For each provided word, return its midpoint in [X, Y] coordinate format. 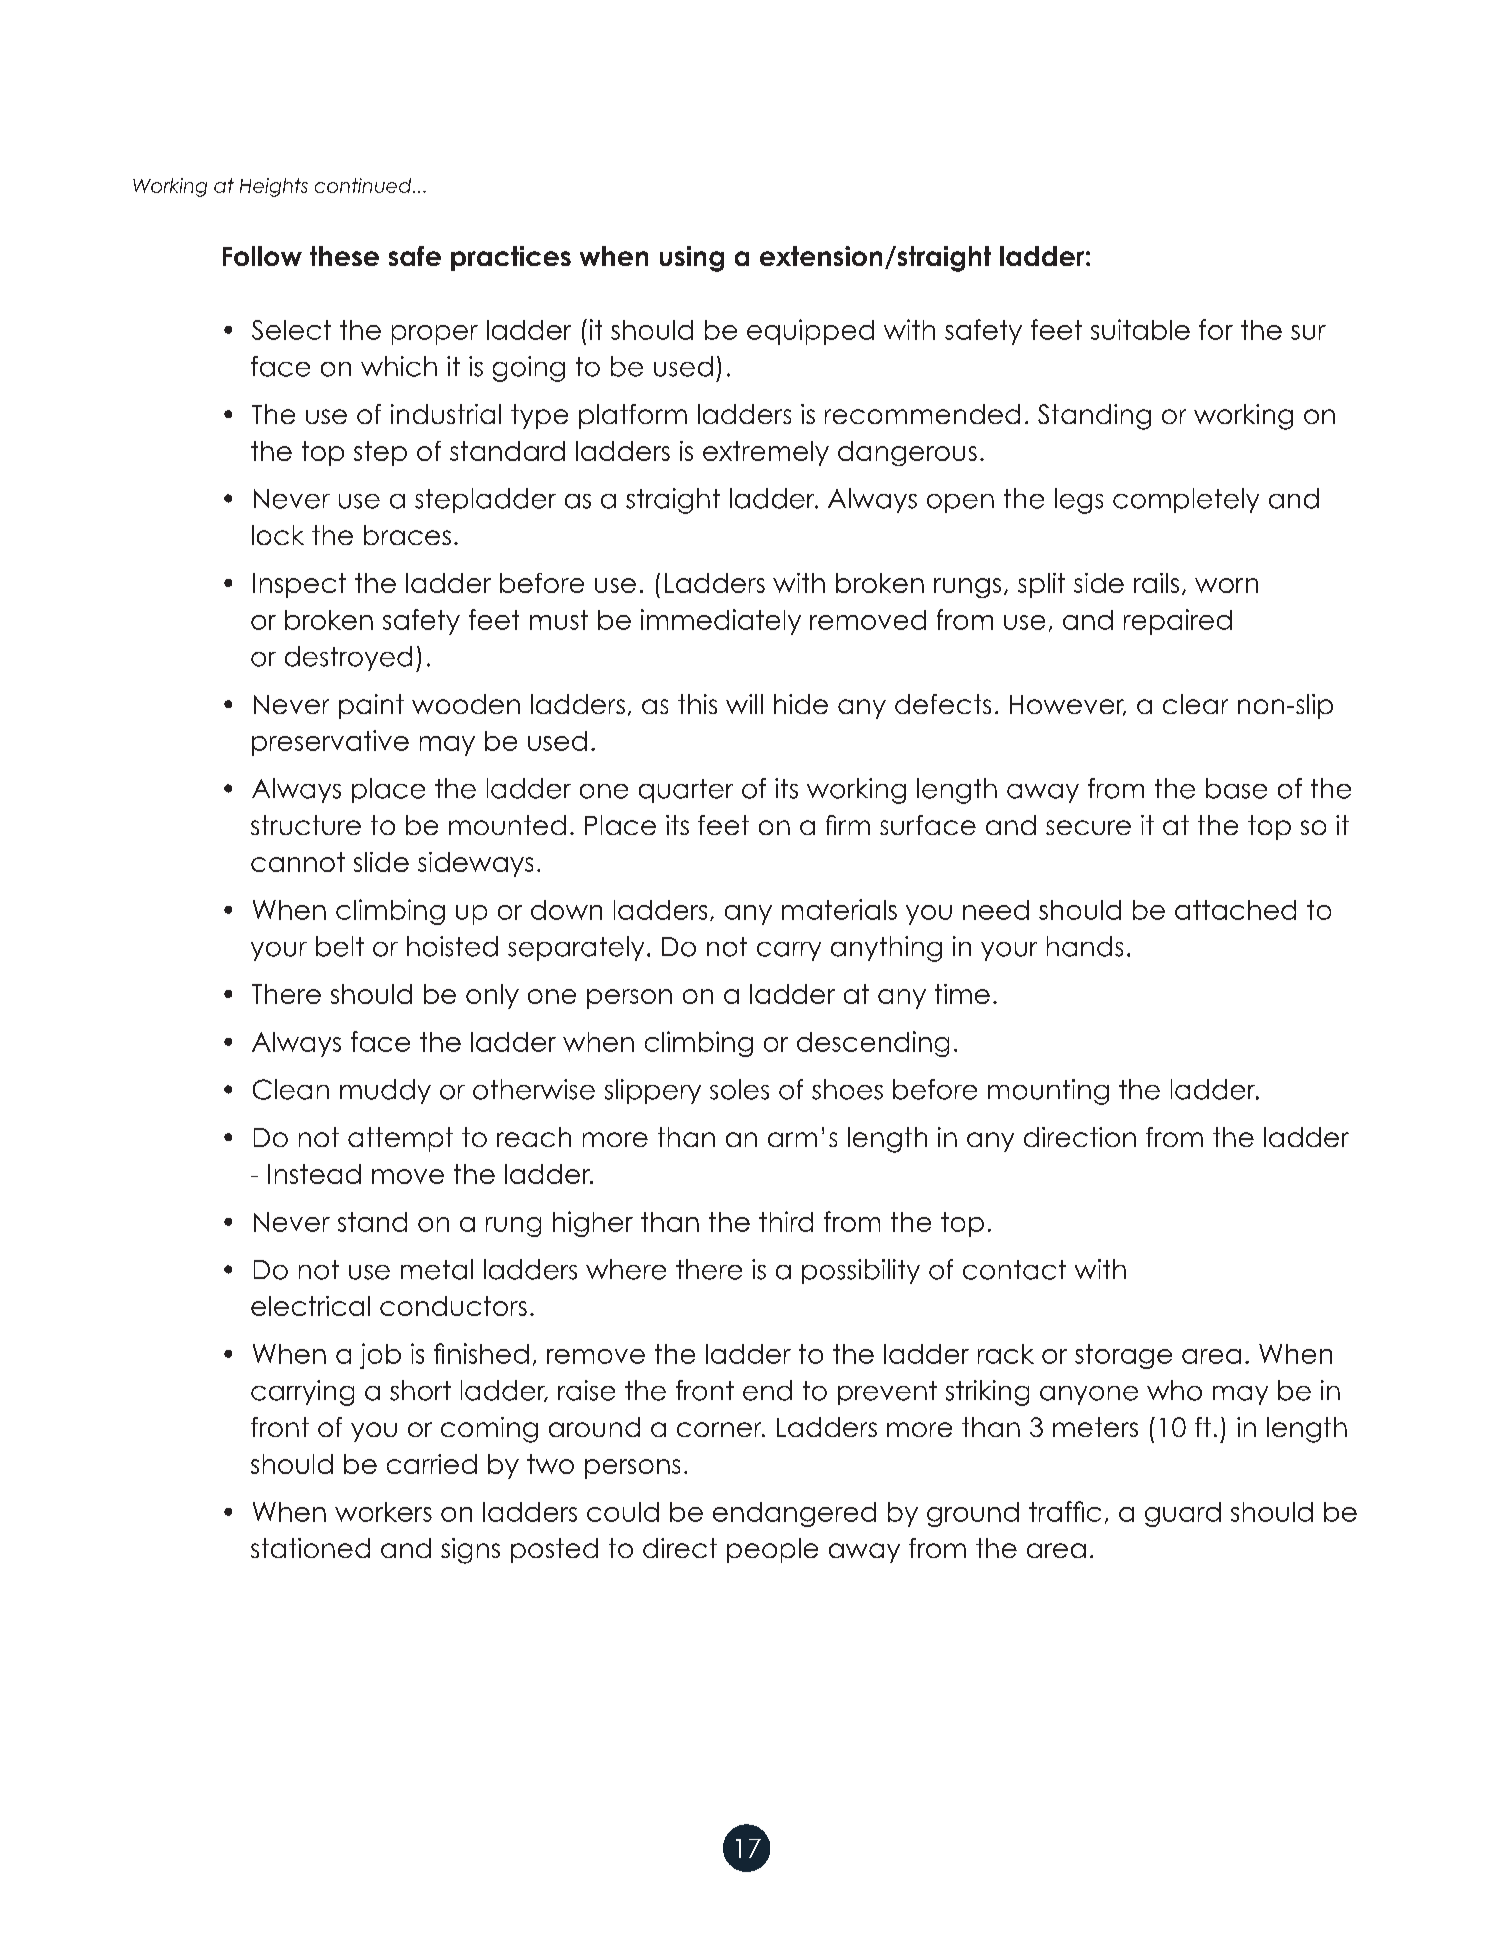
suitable [1140, 329]
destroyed [348, 658]
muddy [385, 1091]
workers [383, 1512]
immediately [721, 622]
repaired [1178, 622]
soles [739, 1089]
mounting [1048, 1092]
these [344, 256]
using [692, 259]
